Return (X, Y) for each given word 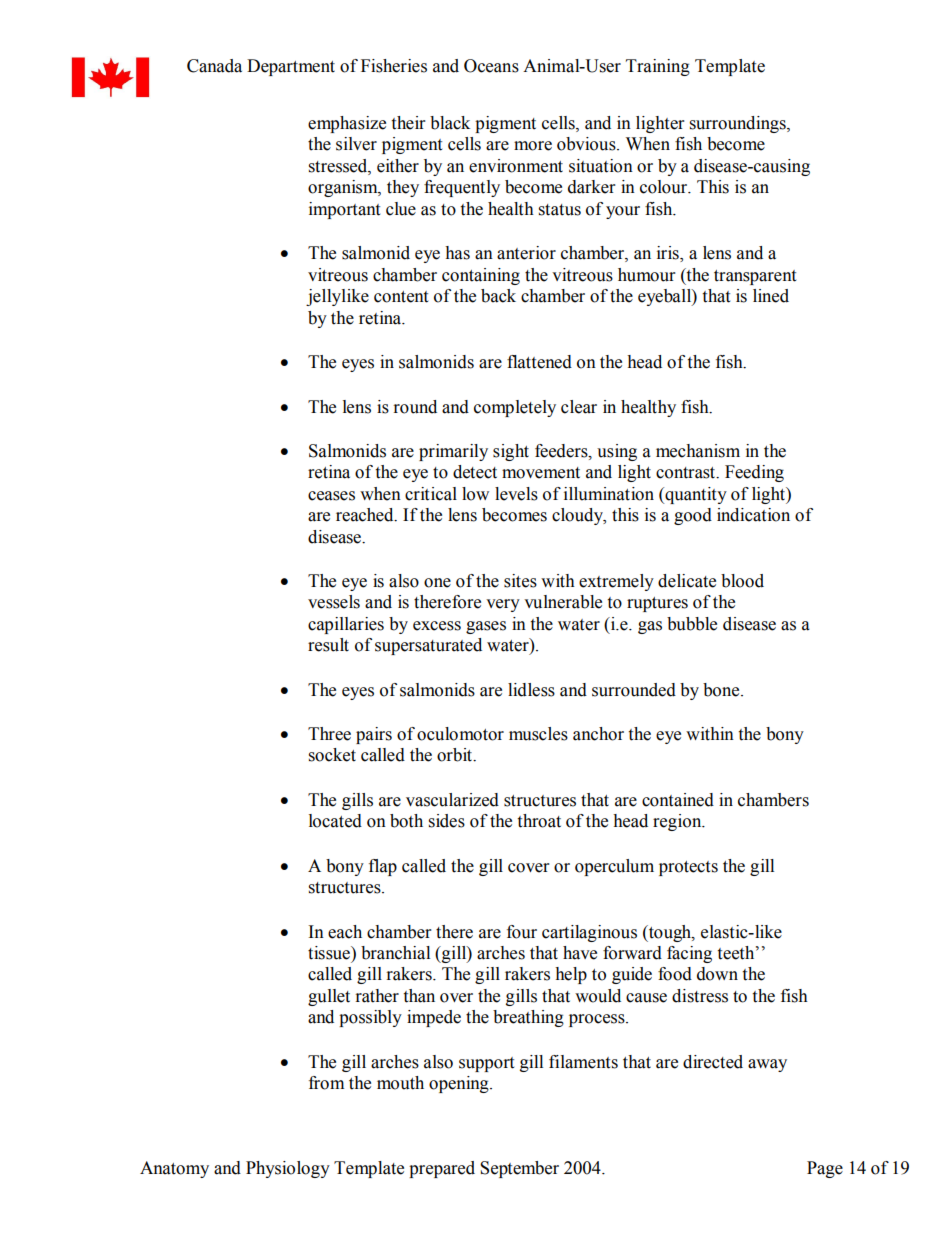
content (401, 297)
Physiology (288, 1169)
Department (291, 67)
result (328, 645)
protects (688, 868)
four (522, 932)
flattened (539, 362)
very (503, 605)
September (519, 1169)
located (335, 821)
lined (771, 296)
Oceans (491, 66)
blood (742, 581)
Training (658, 67)
